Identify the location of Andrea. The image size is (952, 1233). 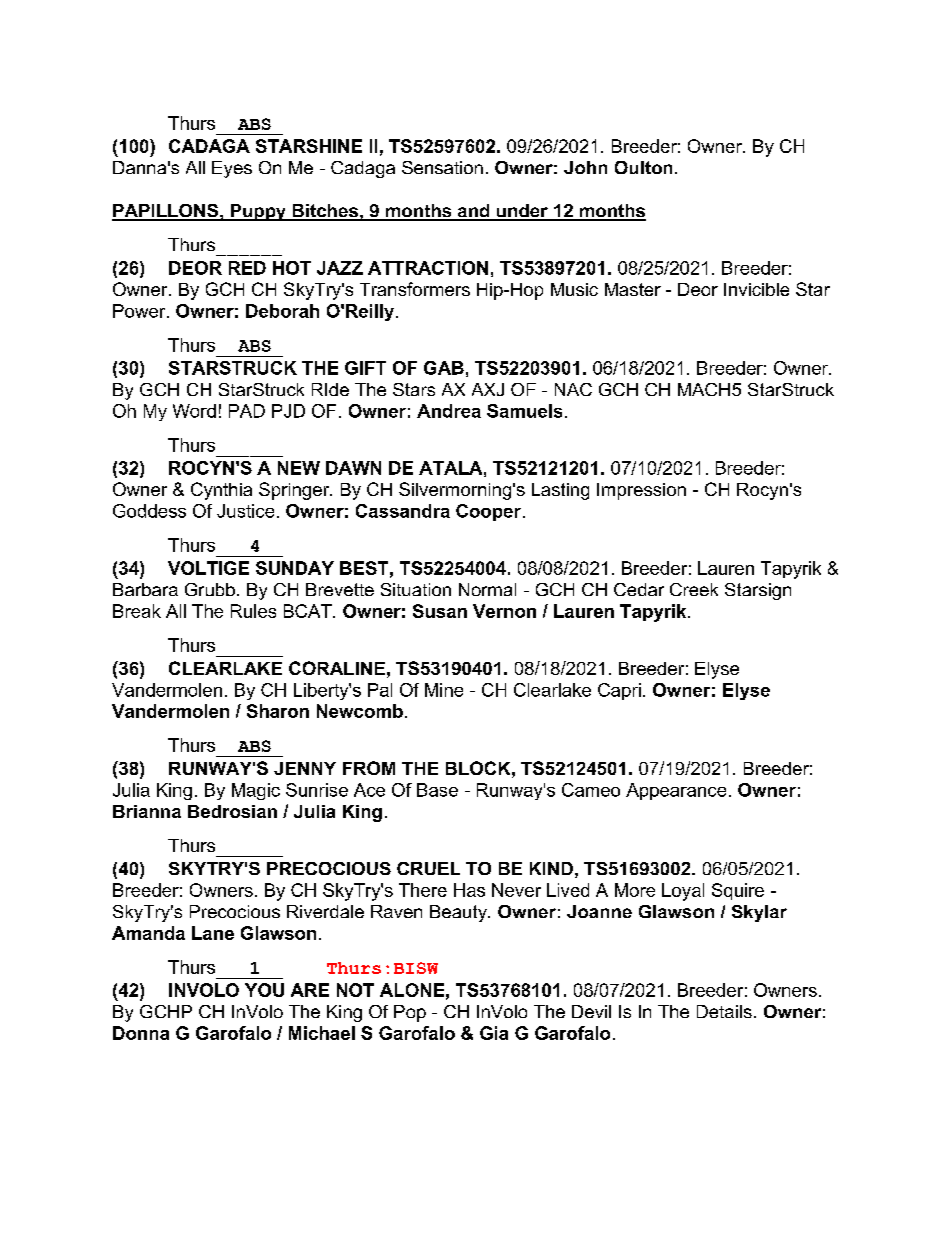
(449, 411).
